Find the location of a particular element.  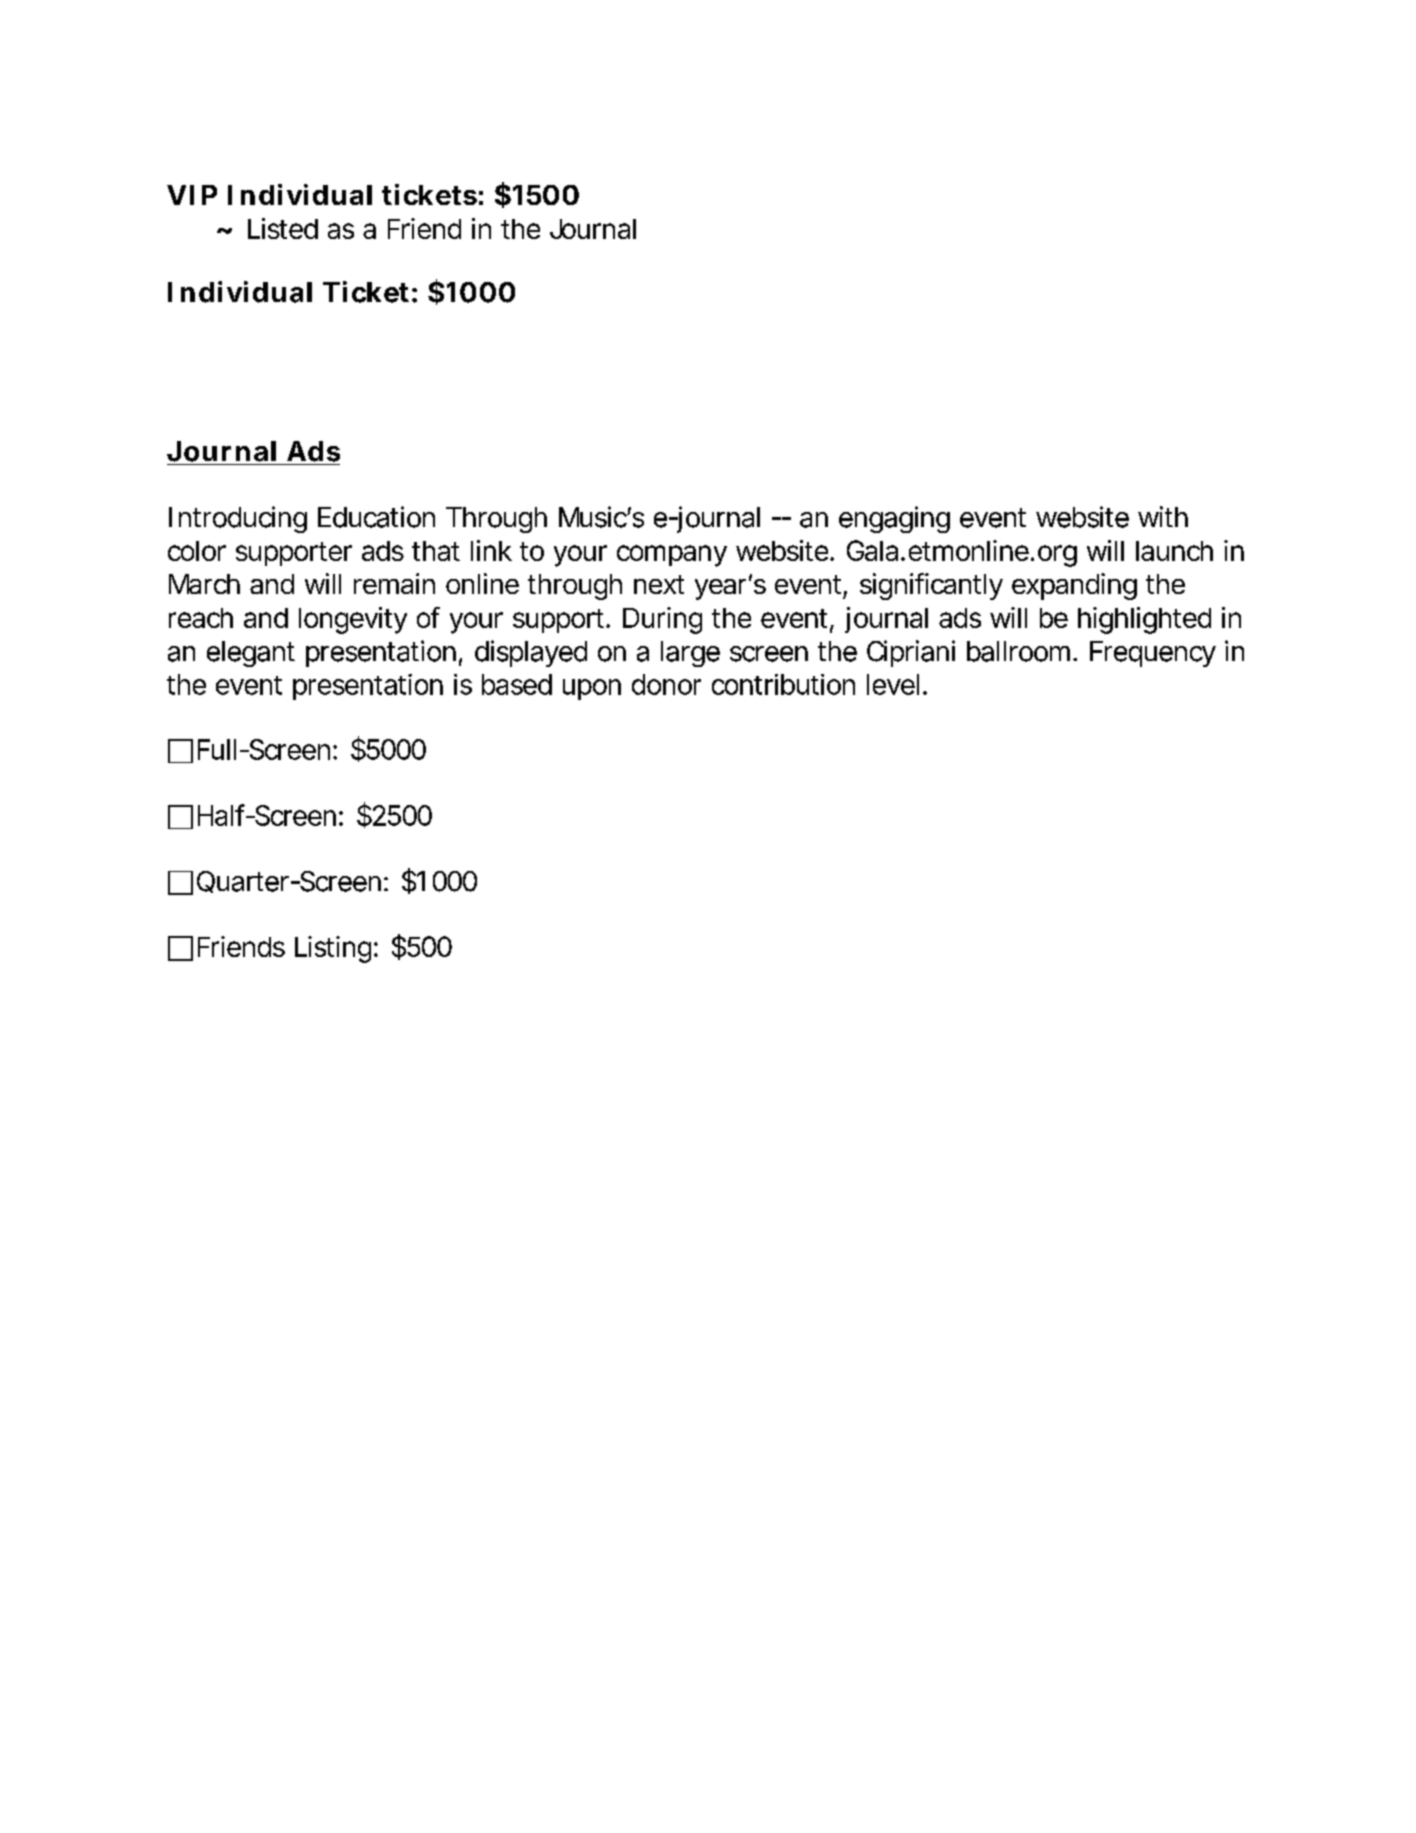

with is located at coordinates (1163, 516).
